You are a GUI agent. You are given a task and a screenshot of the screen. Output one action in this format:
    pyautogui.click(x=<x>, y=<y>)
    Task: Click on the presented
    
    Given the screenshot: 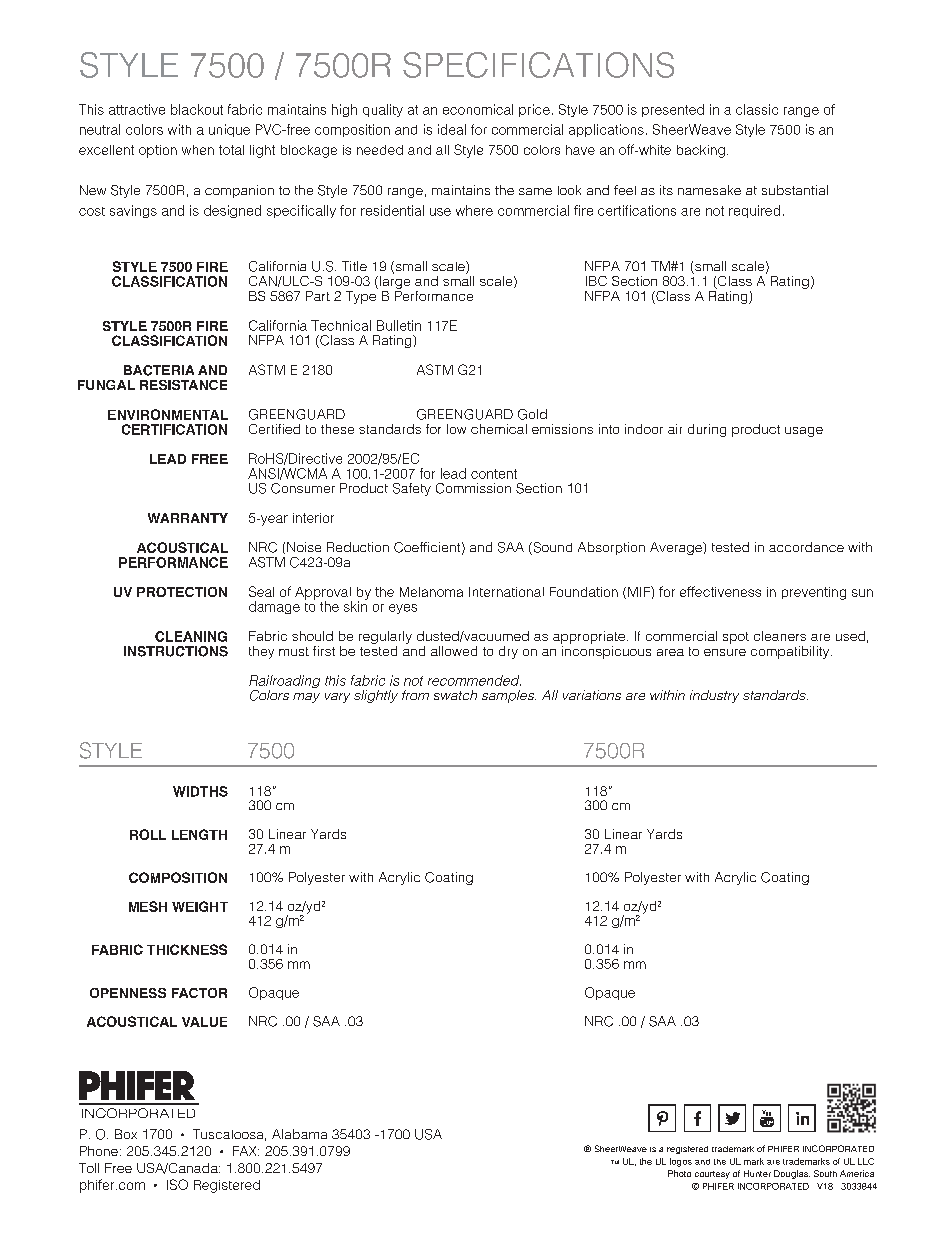 What is the action you would take?
    pyautogui.click(x=673, y=110)
